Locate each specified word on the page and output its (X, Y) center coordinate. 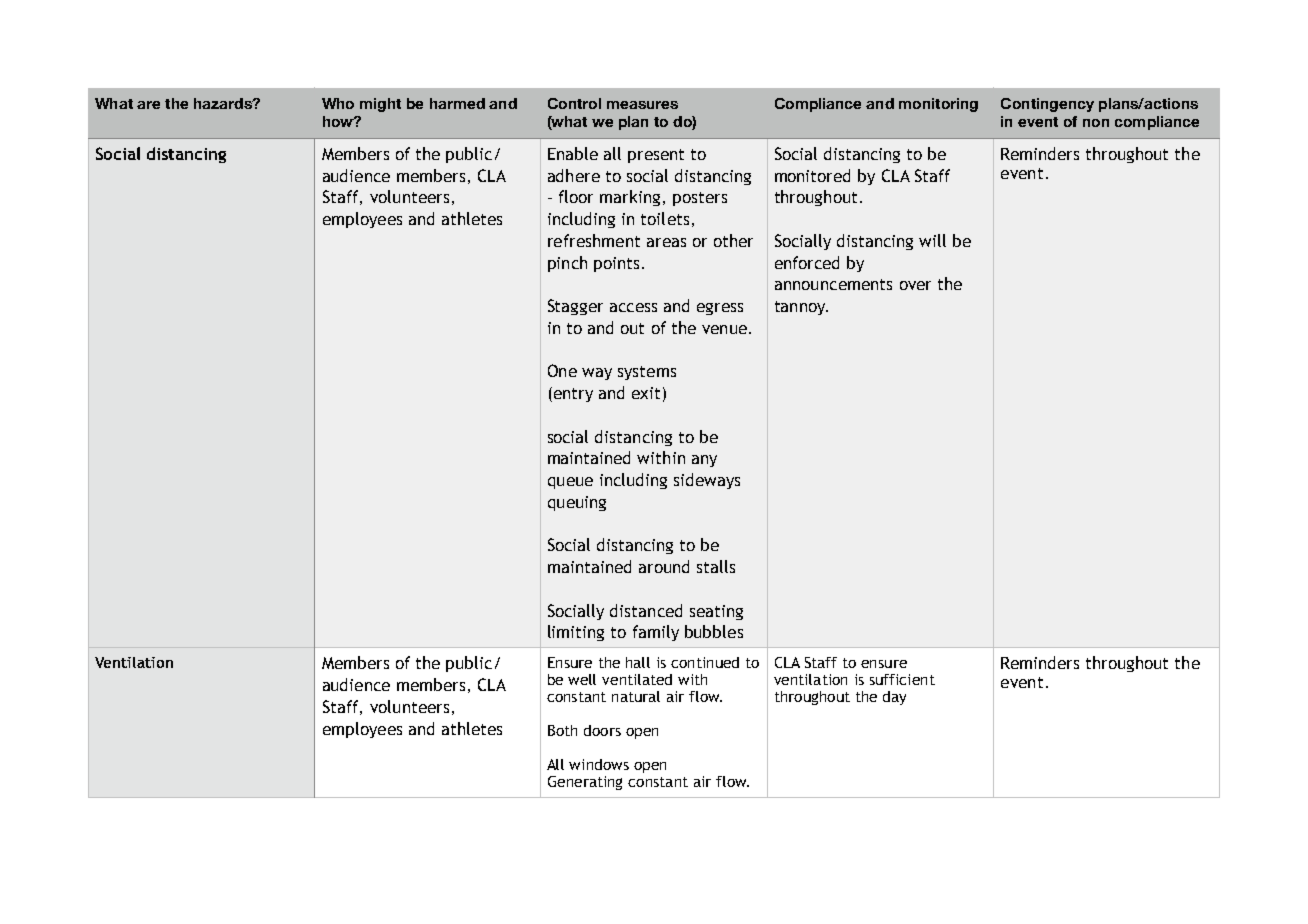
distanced (646, 610)
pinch (567, 264)
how (339, 121)
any (704, 461)
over (915, 285)
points (616, 264)
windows (599, 764)
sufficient (902, 679)
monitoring (938, 105)
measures (642, 105)
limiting (576, 633)
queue (570, 483)
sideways (707, 481)
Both (562, 730)
